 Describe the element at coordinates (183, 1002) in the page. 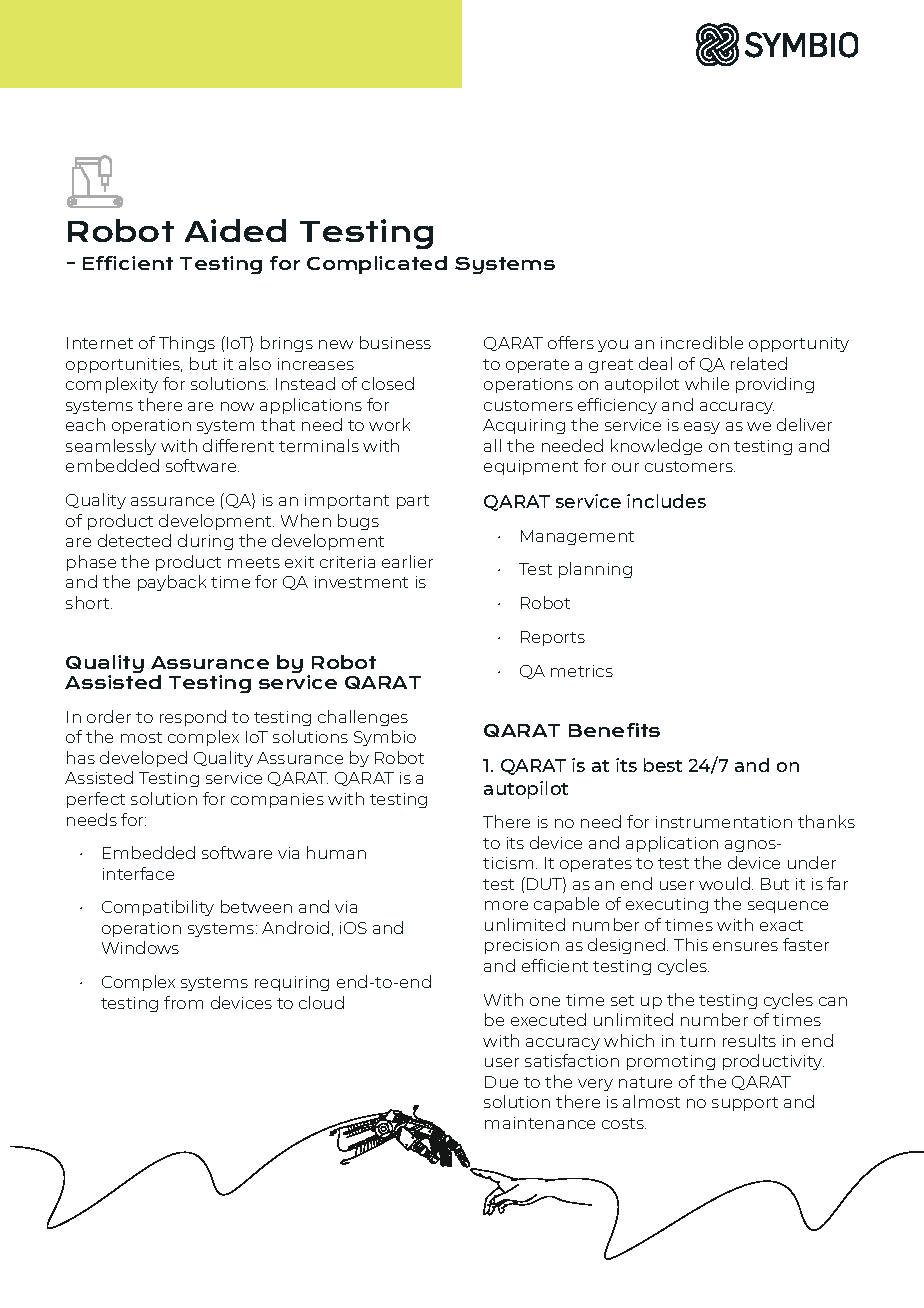

I see `from` at that location.
